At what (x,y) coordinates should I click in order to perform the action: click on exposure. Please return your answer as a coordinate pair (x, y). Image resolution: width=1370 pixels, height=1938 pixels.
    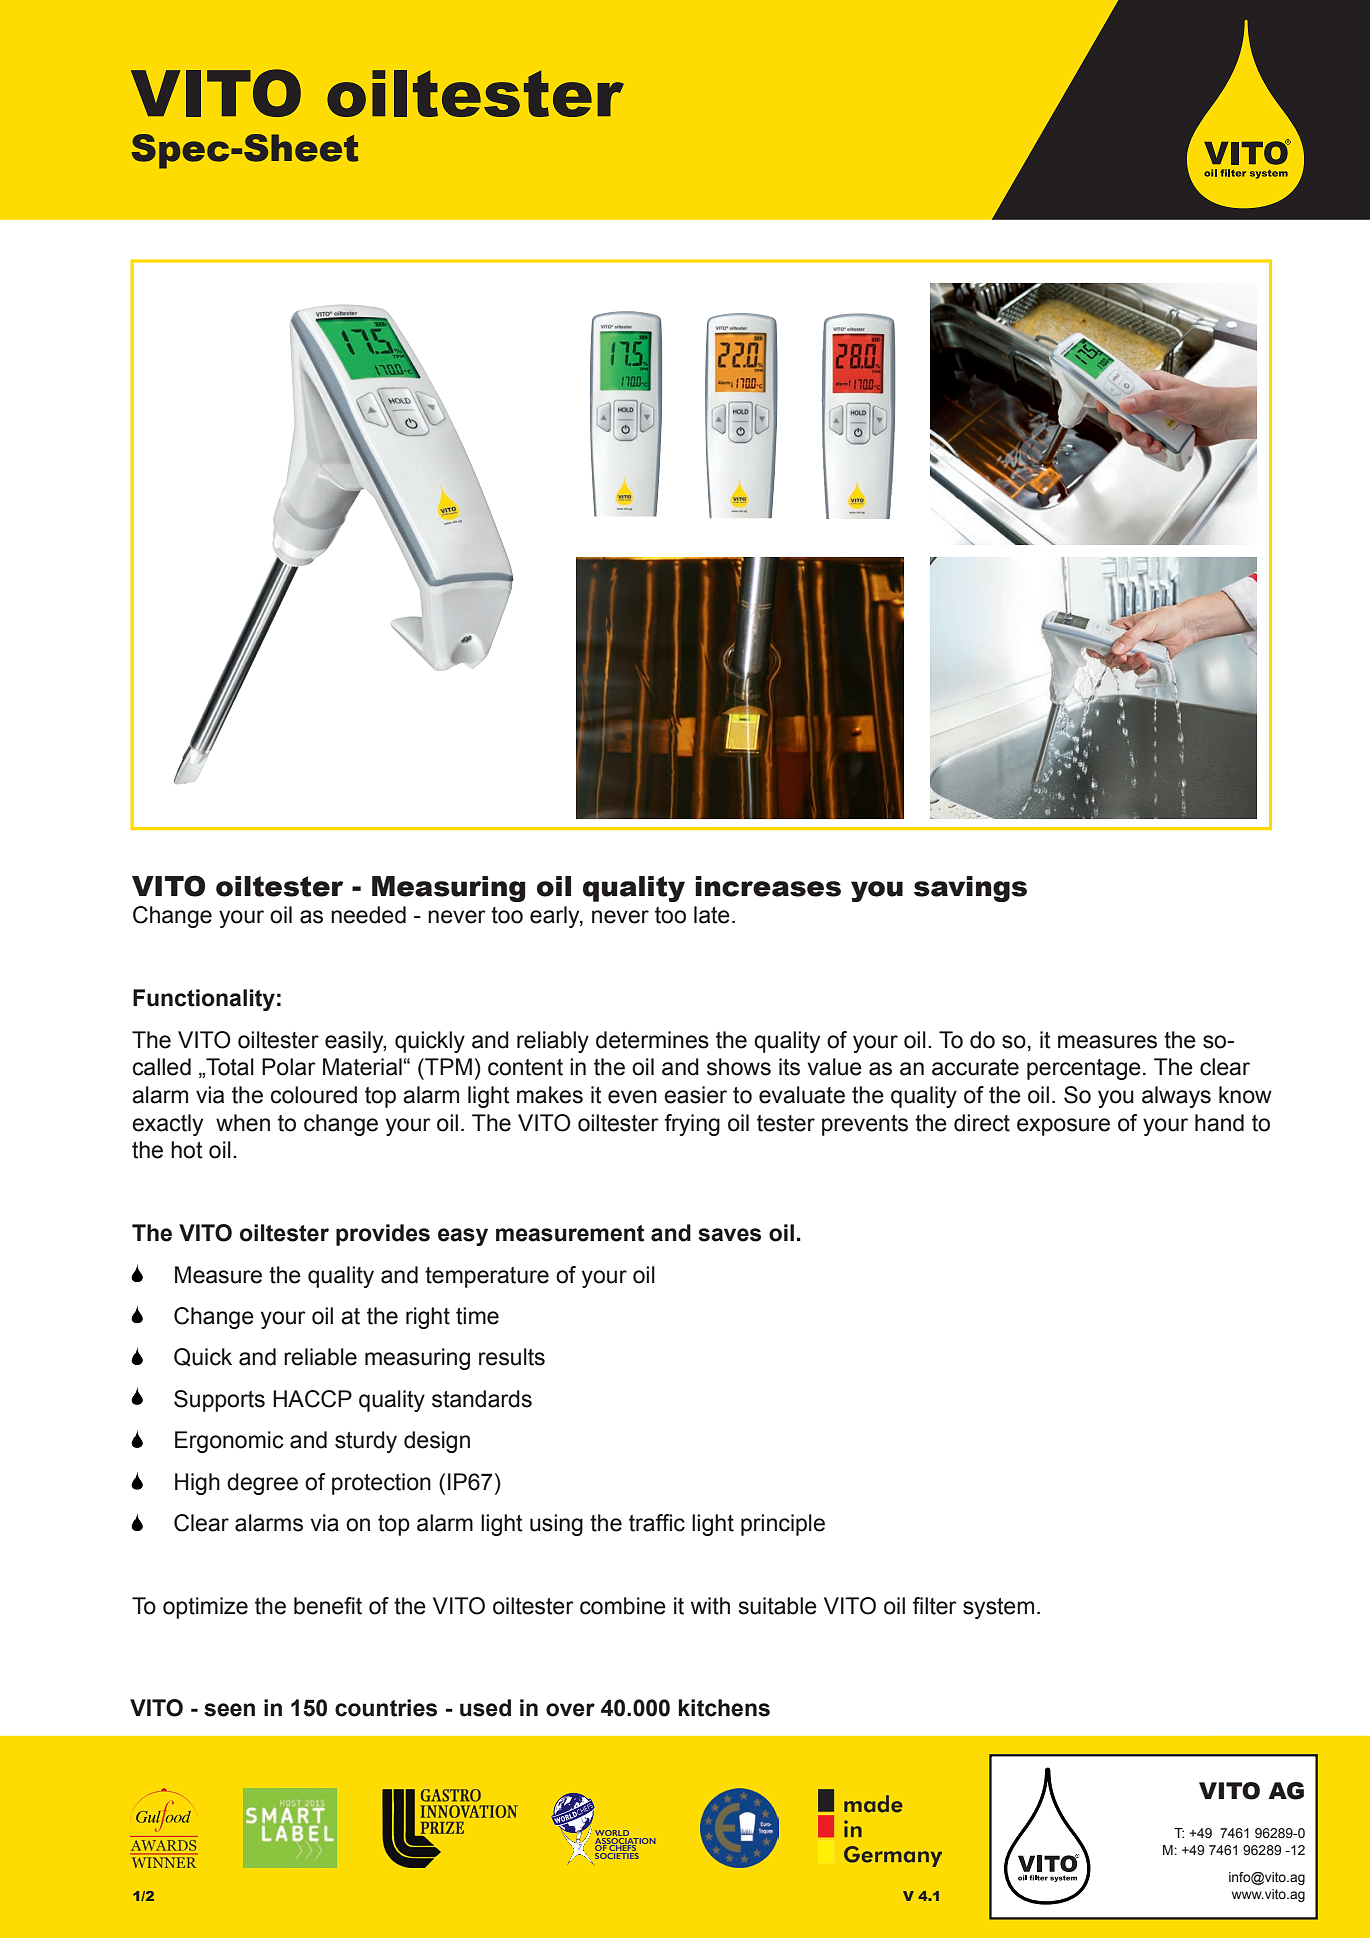
    Looking at the image, I should click on (1063, 1127).
